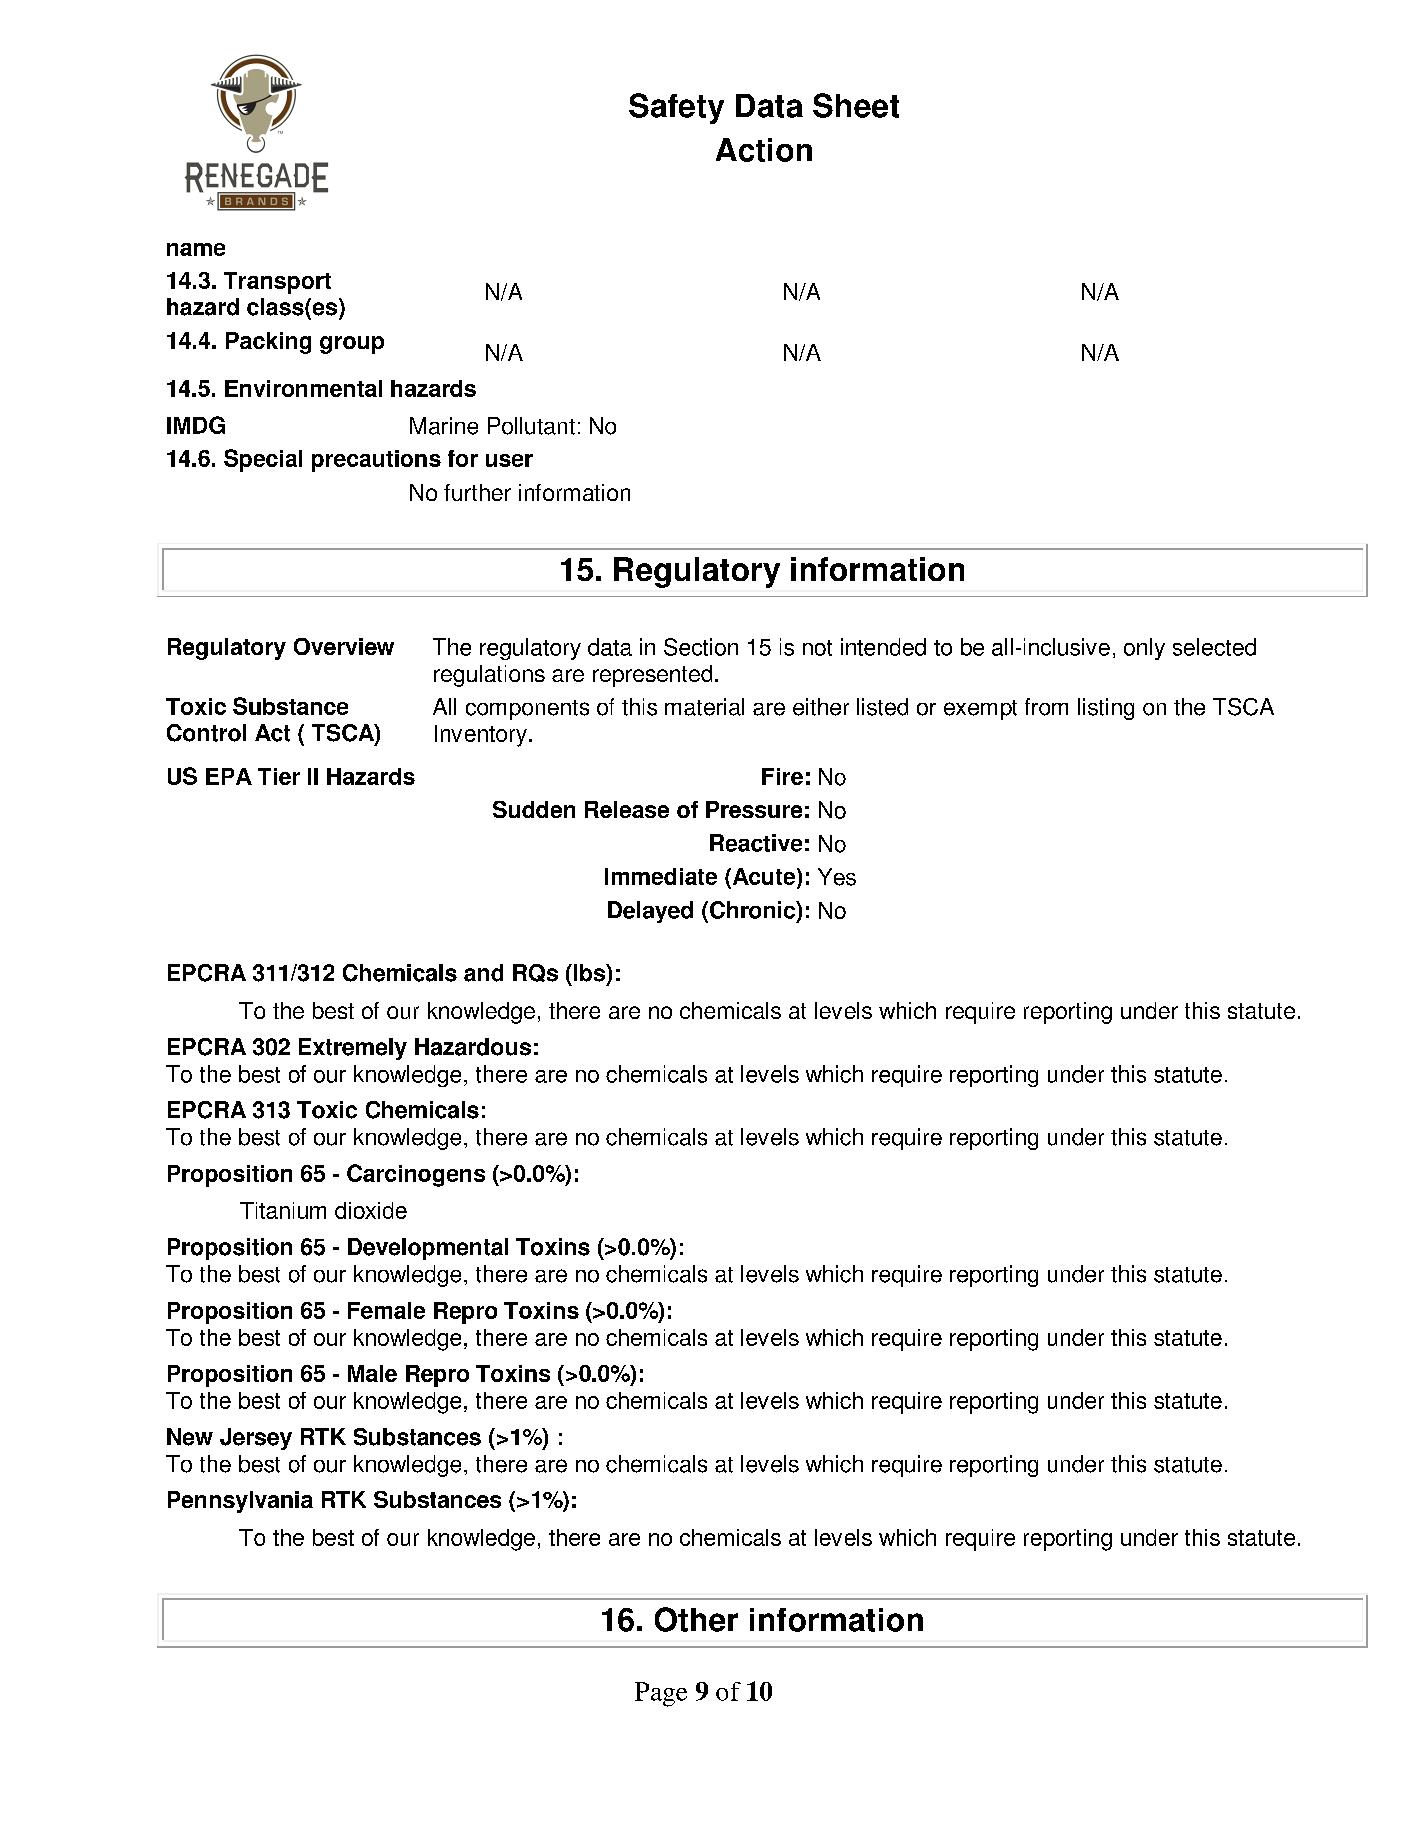 The height and width of the image is (1822, 1408). I want to click on Pennsylvania, so click(240, 1502).
